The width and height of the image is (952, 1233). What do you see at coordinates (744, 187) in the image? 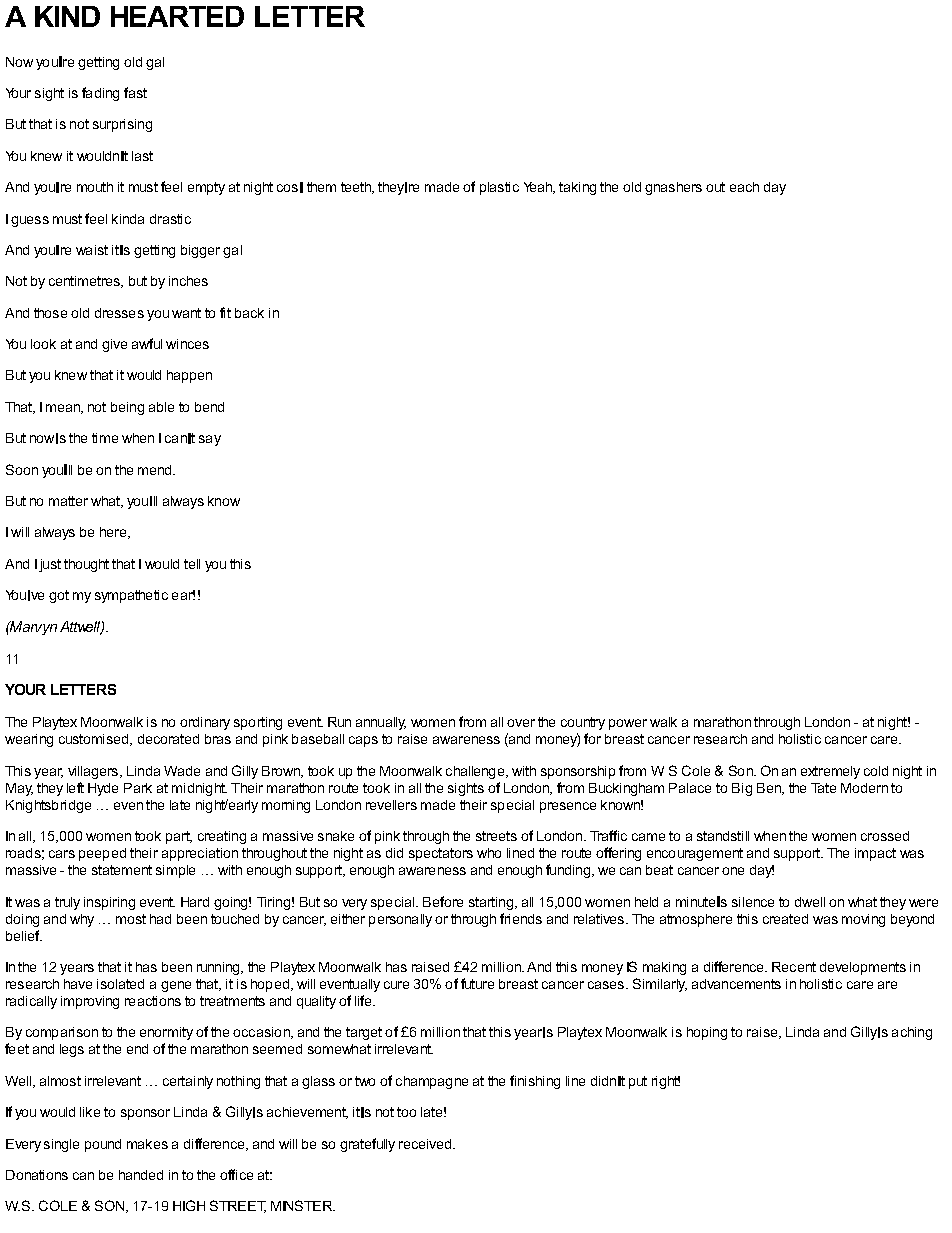
I see `each` at bounding box center [744, 187].
